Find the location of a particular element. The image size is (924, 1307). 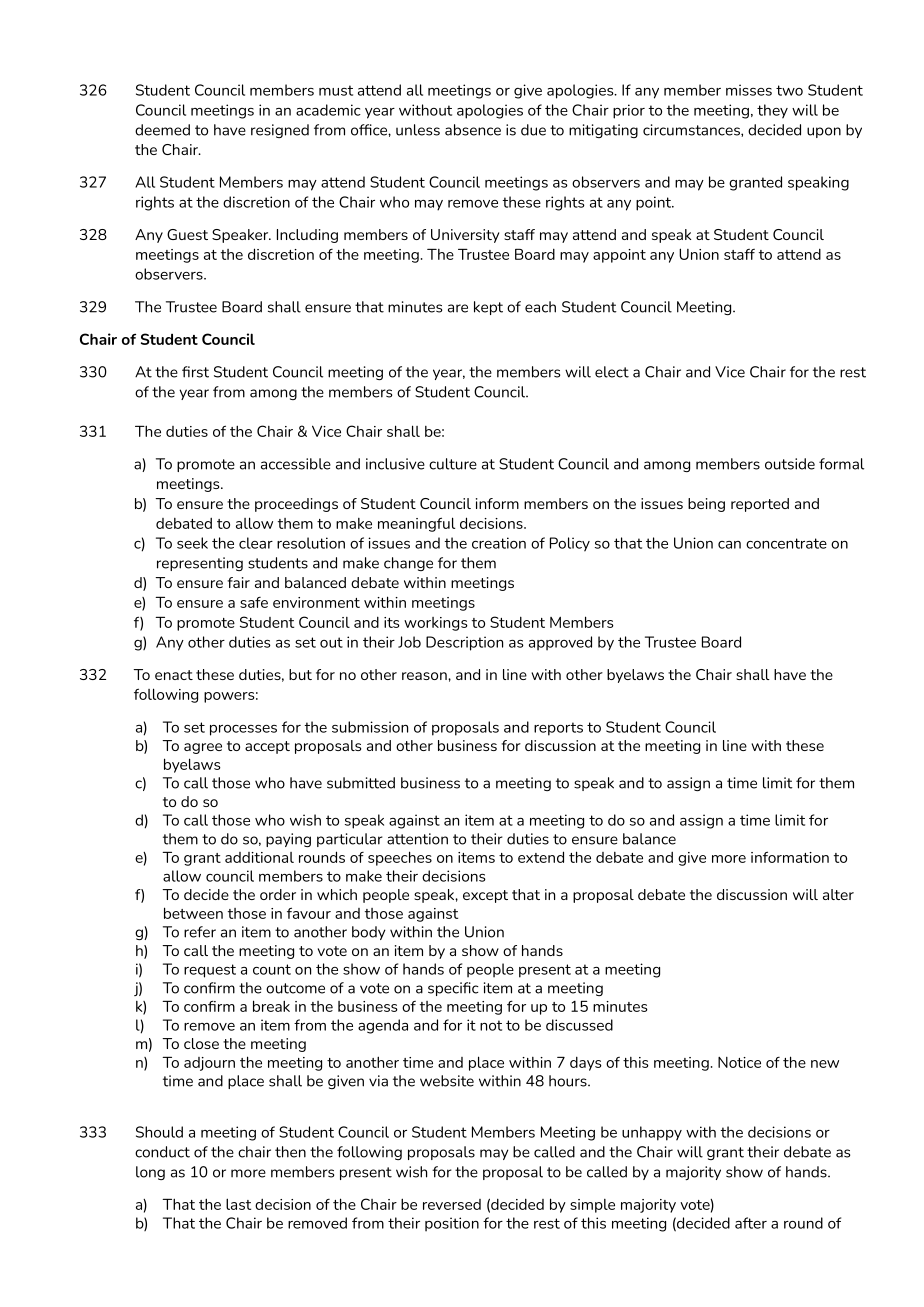

first is located at coordinates (195, 372).
